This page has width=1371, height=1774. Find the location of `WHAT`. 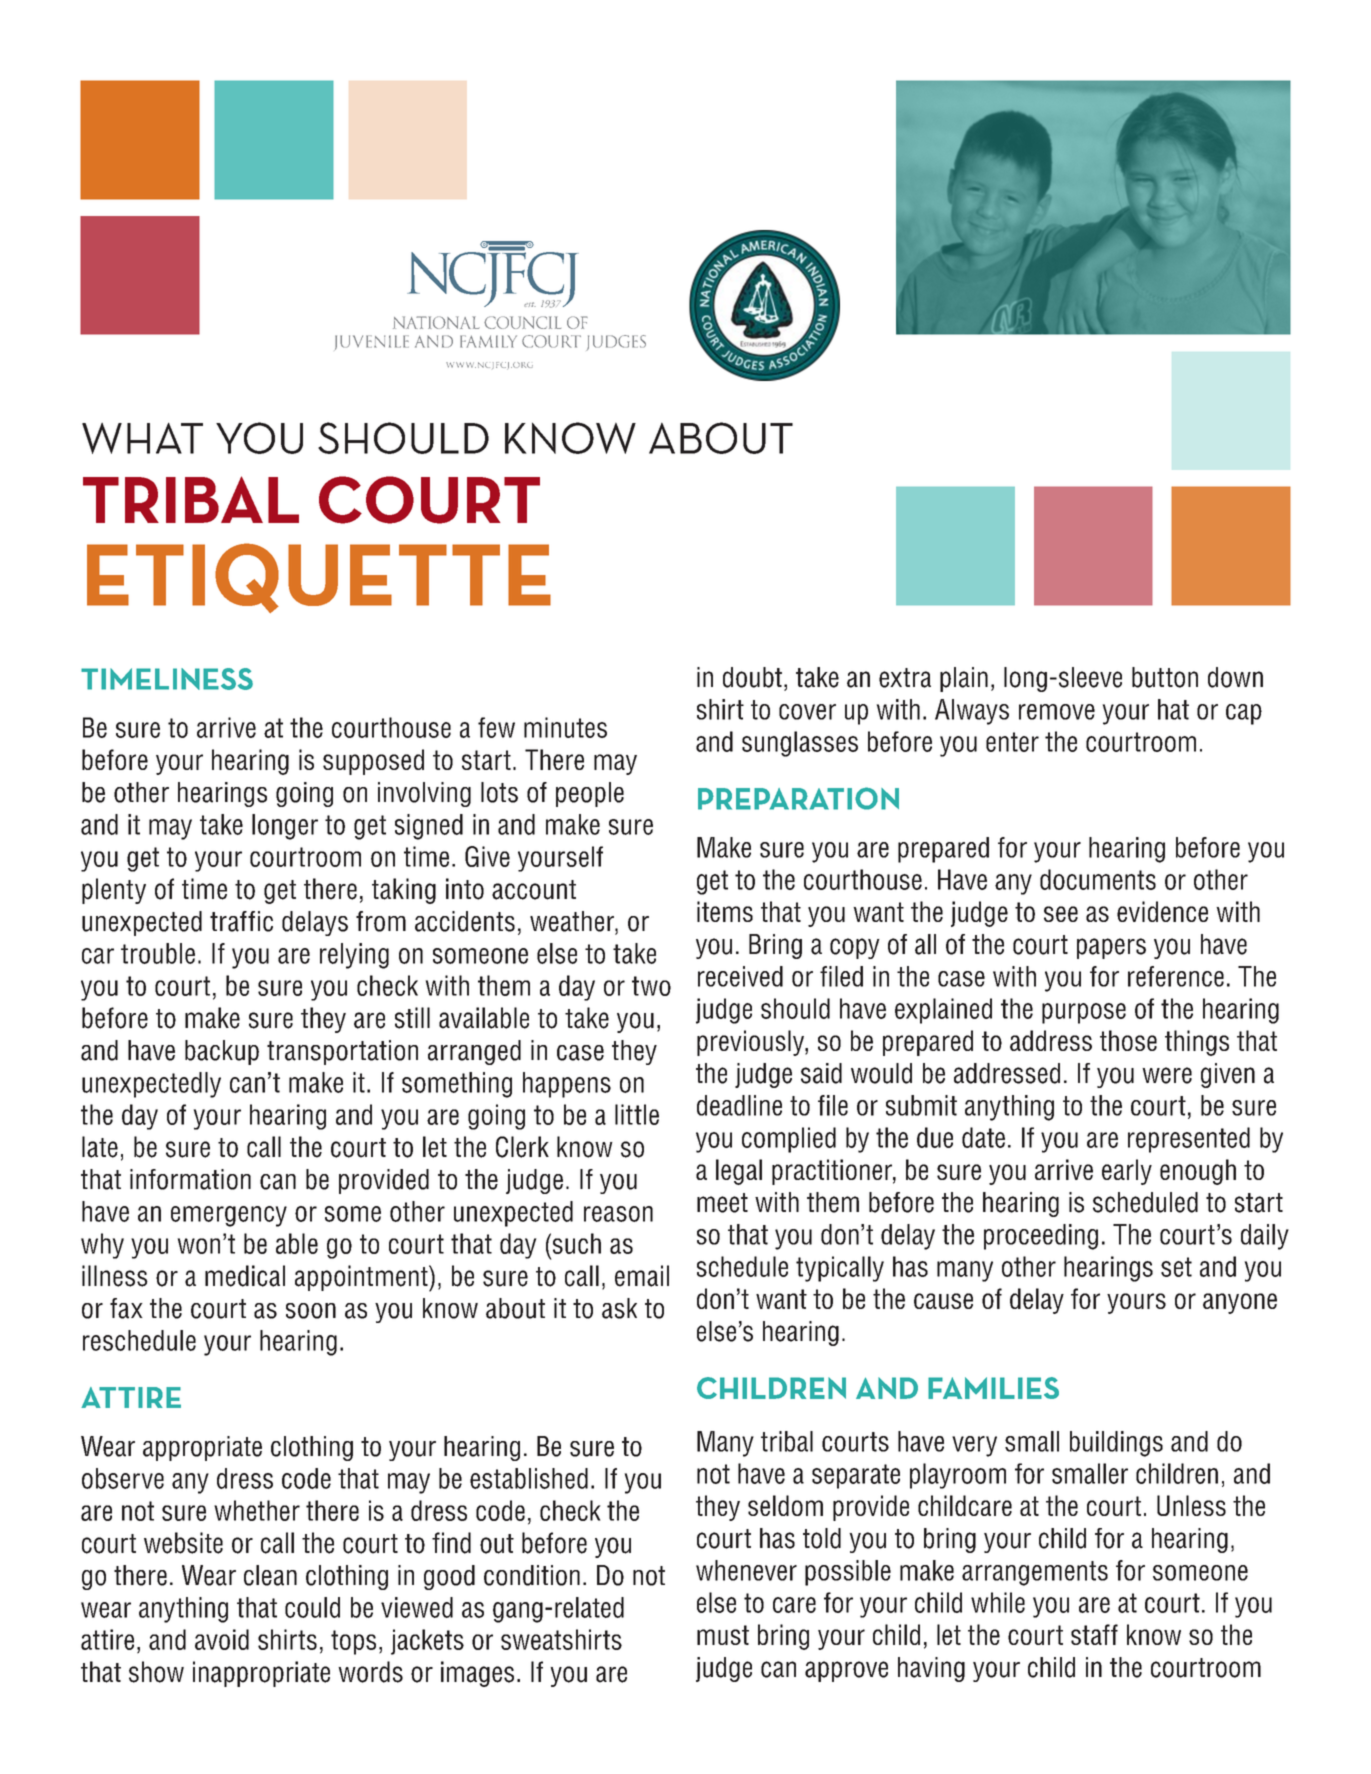

WHAT is located at coordinates (142, 438).
